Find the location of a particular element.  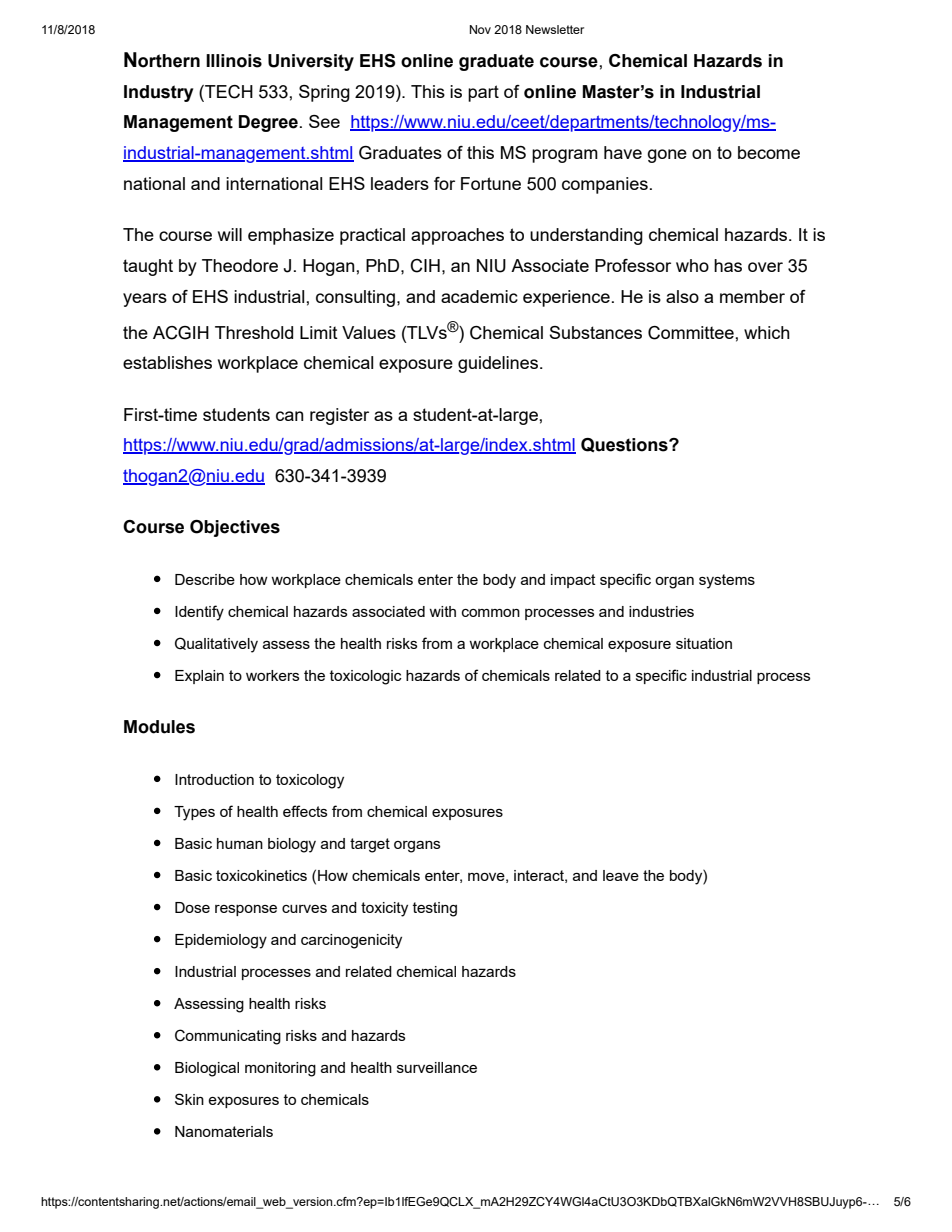

gone is located at coordinates (667, 156).
